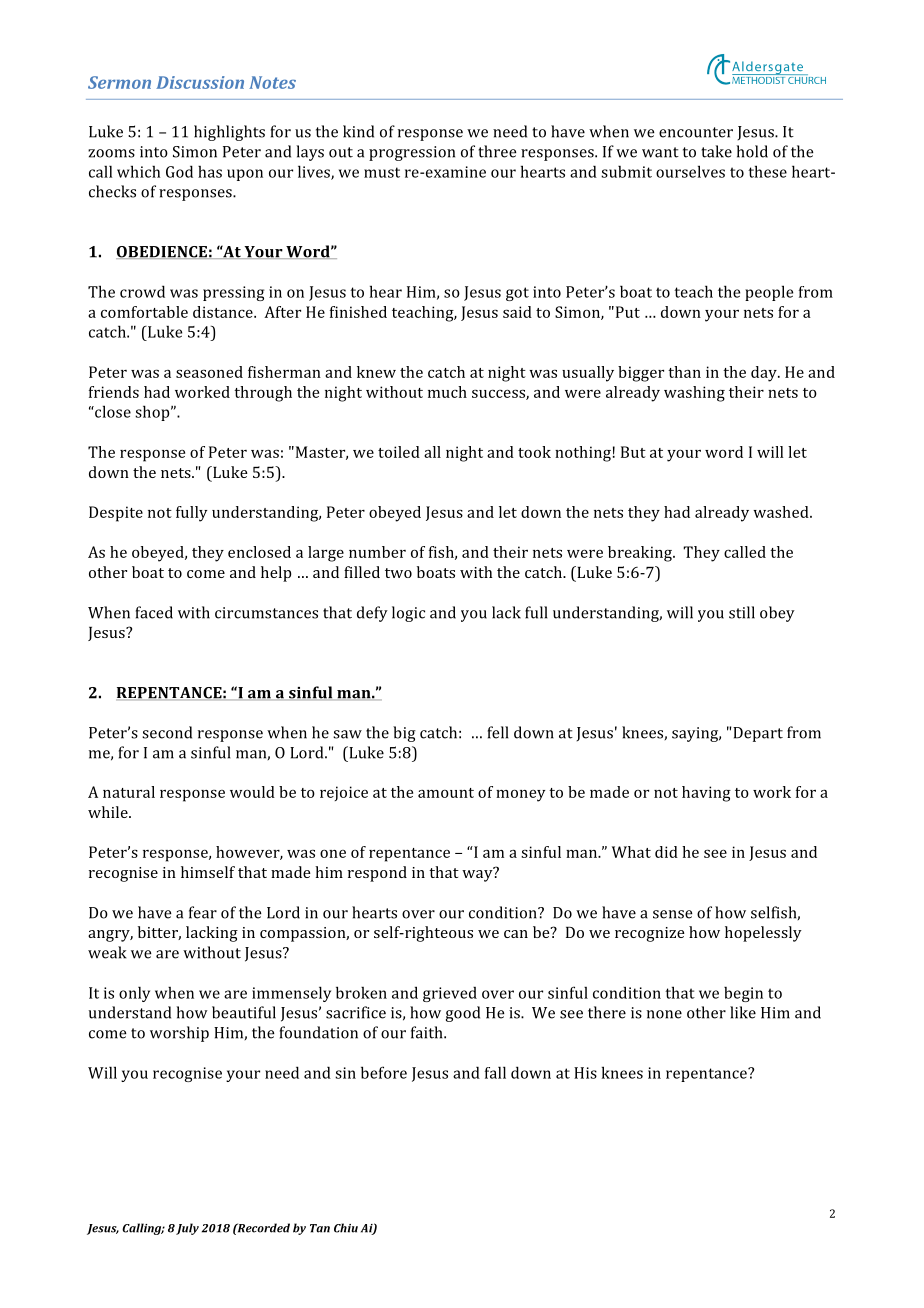  What do you see at coordinates (743, 994) in the screenshot?
I see `begin` at bounding box center [743, 994].
